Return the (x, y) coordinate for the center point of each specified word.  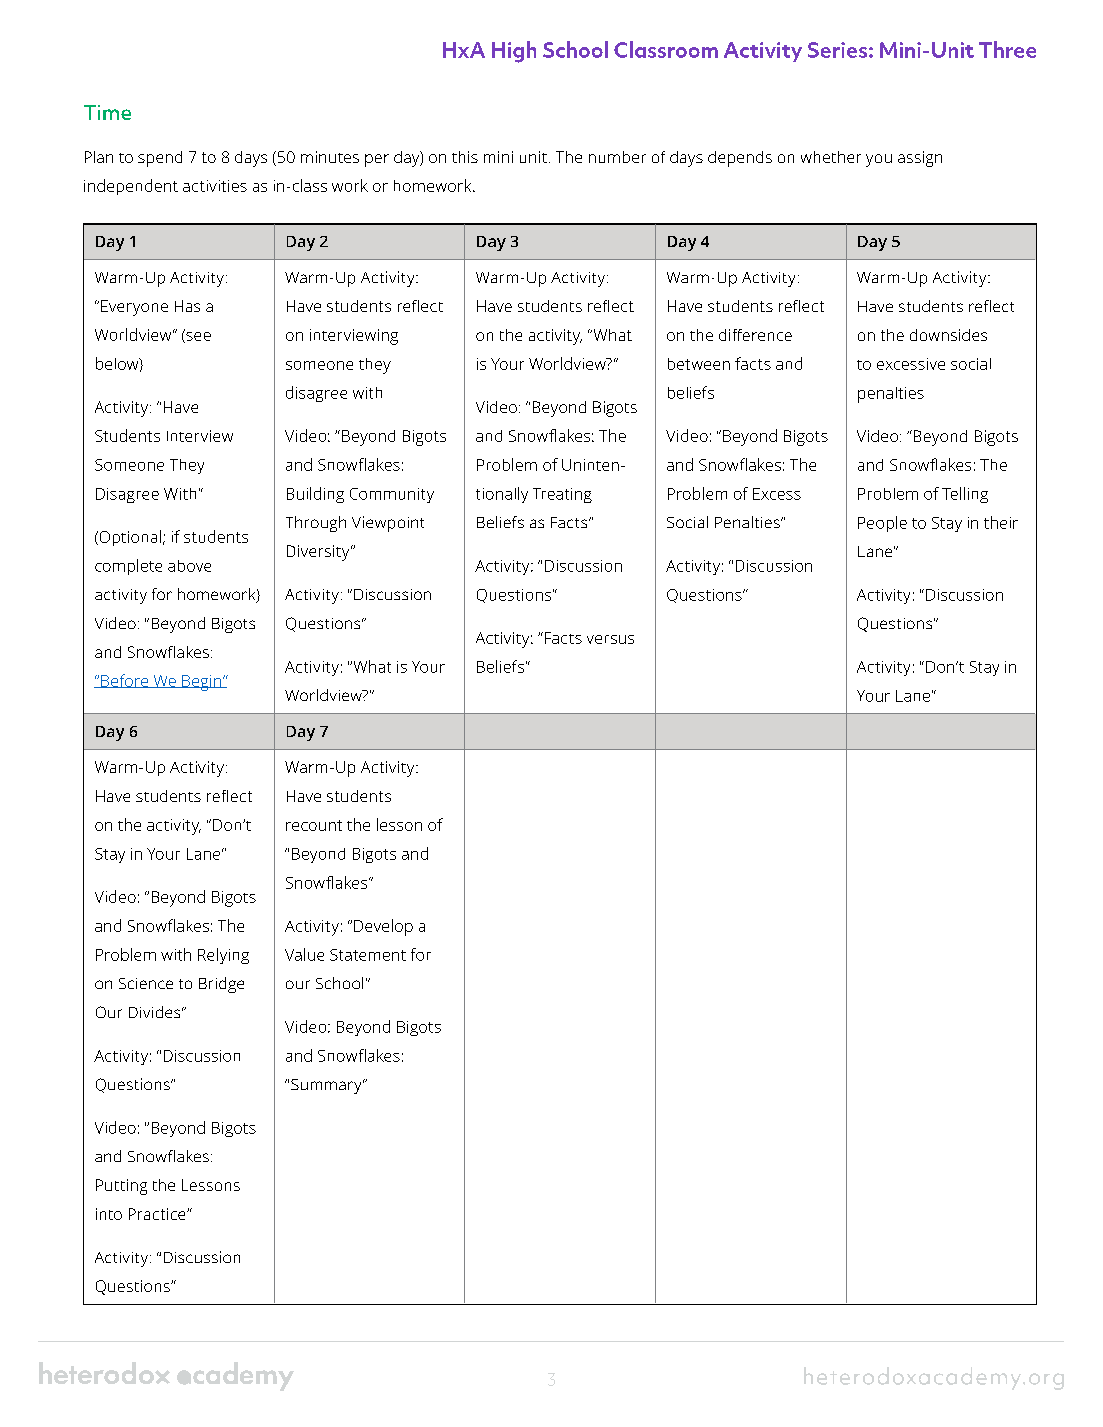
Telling (965, 495)
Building (315, 495)
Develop (383, 927)
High (514, 52)
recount (314, 825)
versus (610, 639)
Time (107, 112)
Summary (327, 1086)
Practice (158, 1214)
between (699, 364)
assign (920, 159)
